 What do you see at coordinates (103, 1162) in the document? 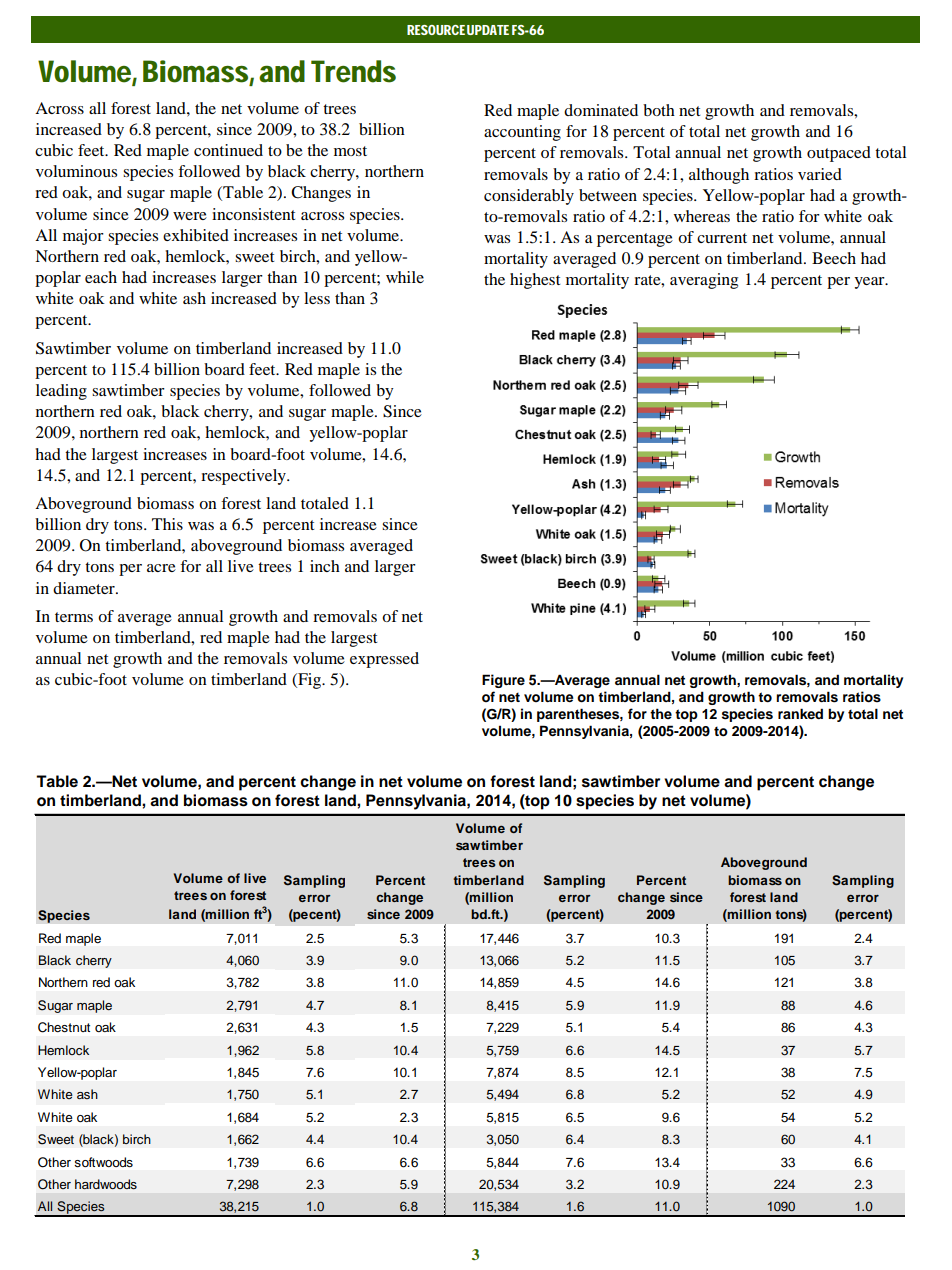
I see `softwoods` at bounding box center [103, 1162].
